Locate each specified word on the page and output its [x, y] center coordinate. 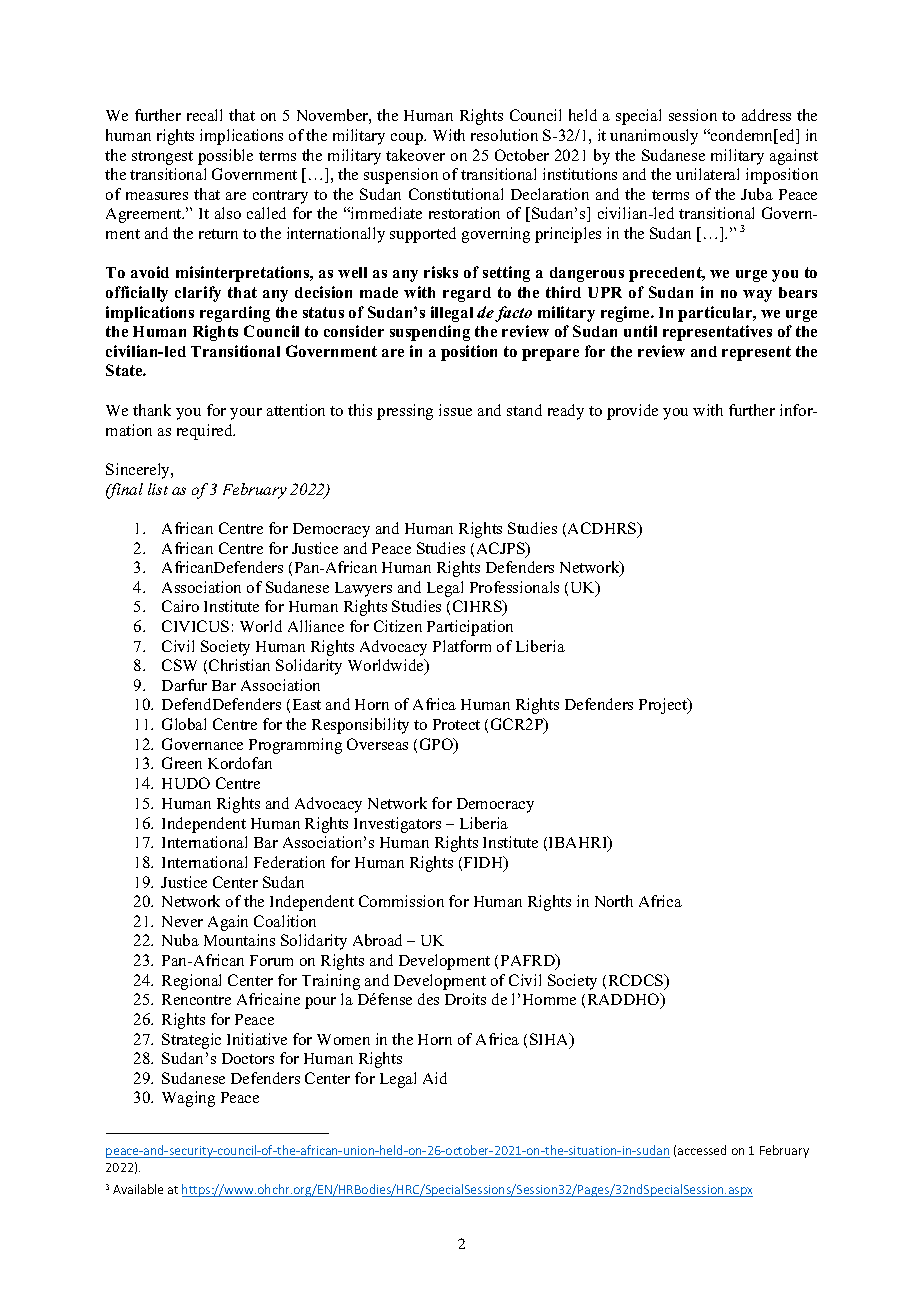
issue [455, 410]
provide [632, 412]
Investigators [397, 825]
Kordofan [240, 763]
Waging [188, 1099]
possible [225, 157]
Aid [435, 1078]
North [614, 901]
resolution [504, 135]
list [158, 489]
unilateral [707, 174]
